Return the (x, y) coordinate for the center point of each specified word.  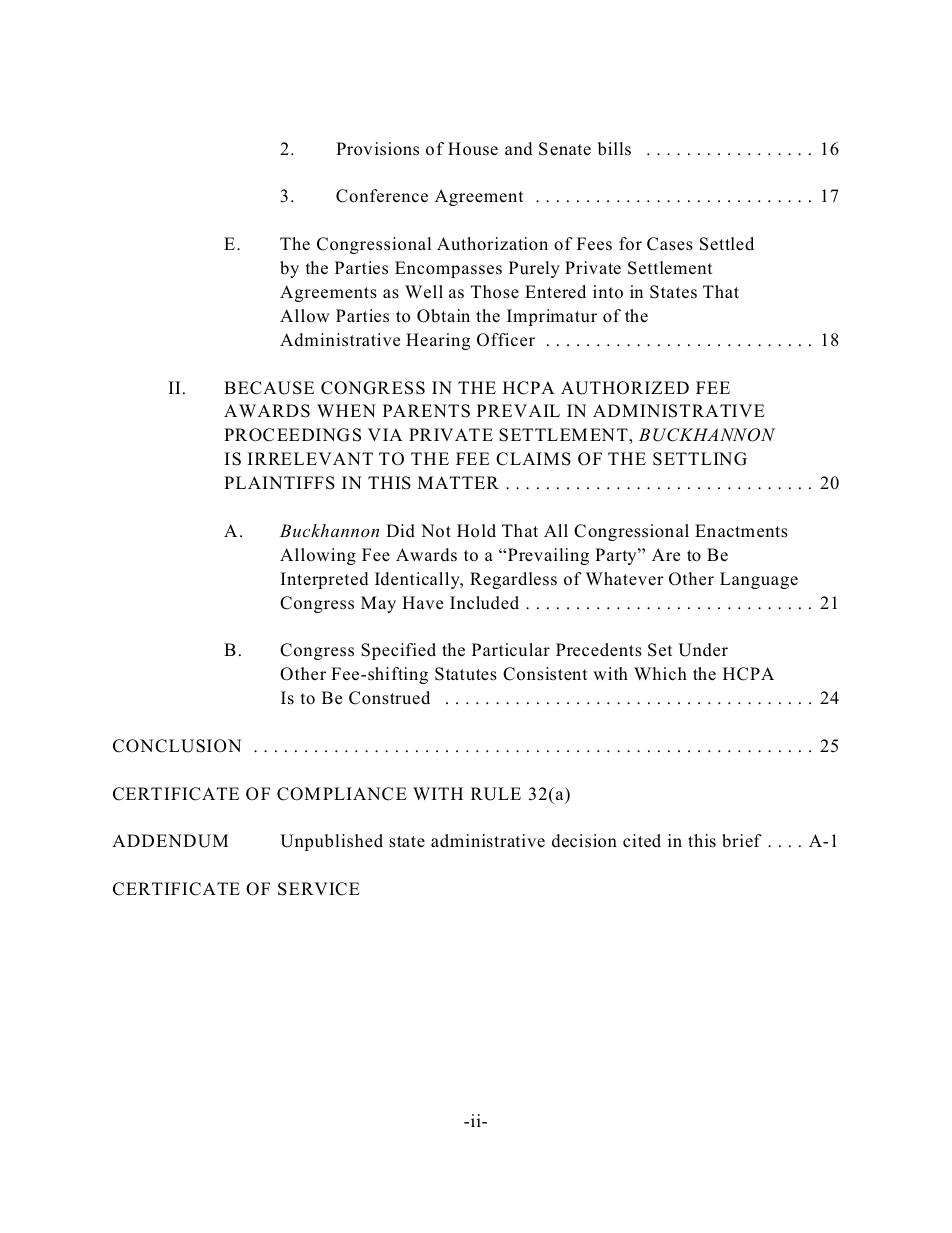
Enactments (741, 531)
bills (614, 148)
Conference (382, 196)
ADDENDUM (170, 841)
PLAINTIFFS (279, 483)
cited (642, 840)
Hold (476, 531)
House (473, 149)
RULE (496, 794)
